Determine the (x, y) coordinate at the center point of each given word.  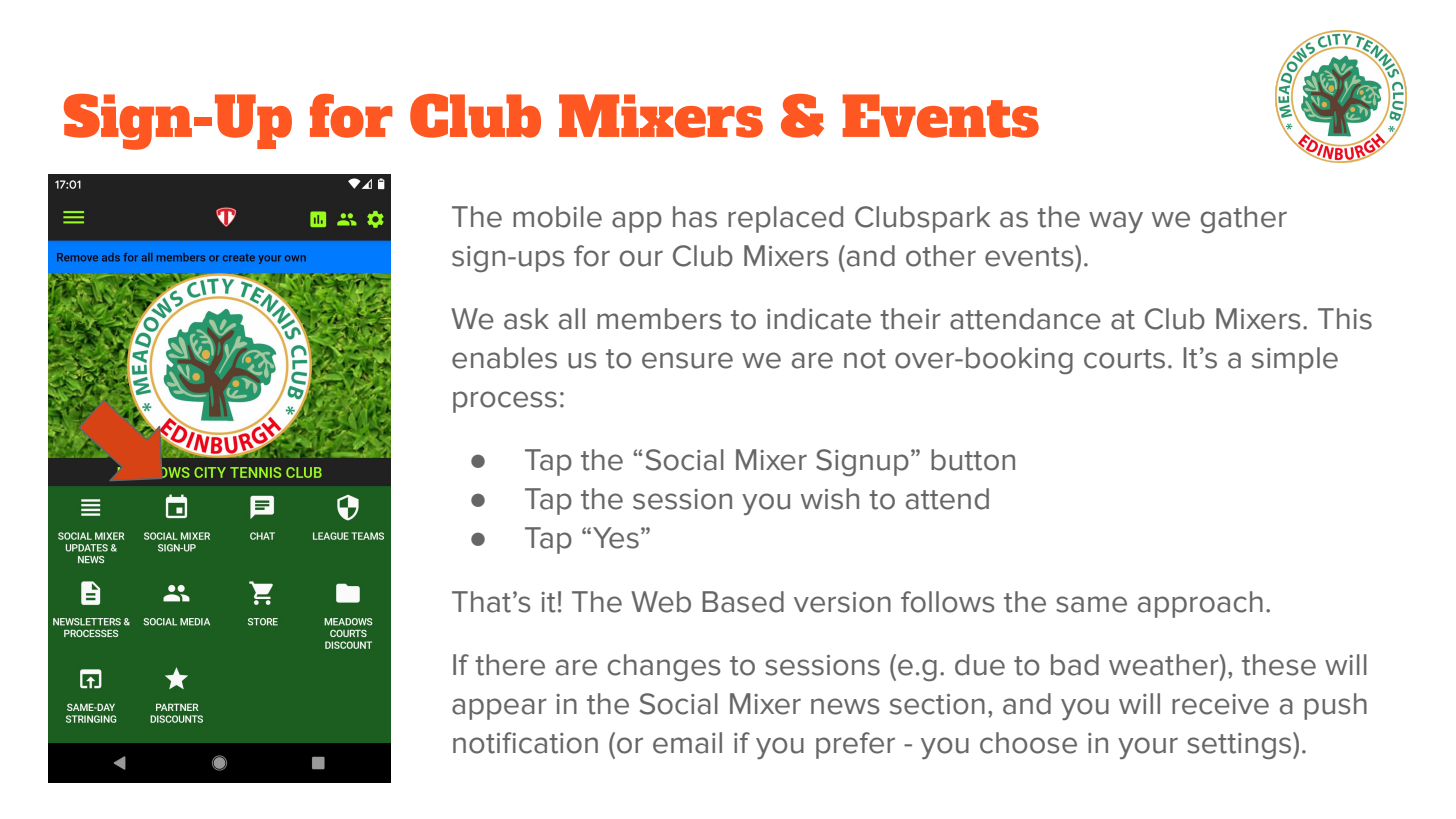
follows (947, 602)
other (941, 256)
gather (1244, 219)
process (505, 402)
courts (1124, 359)
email (687, 743)
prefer (855, 745)
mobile (557, 217)
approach (1200, 604)
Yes (616, 538)
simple (1295, 360)
